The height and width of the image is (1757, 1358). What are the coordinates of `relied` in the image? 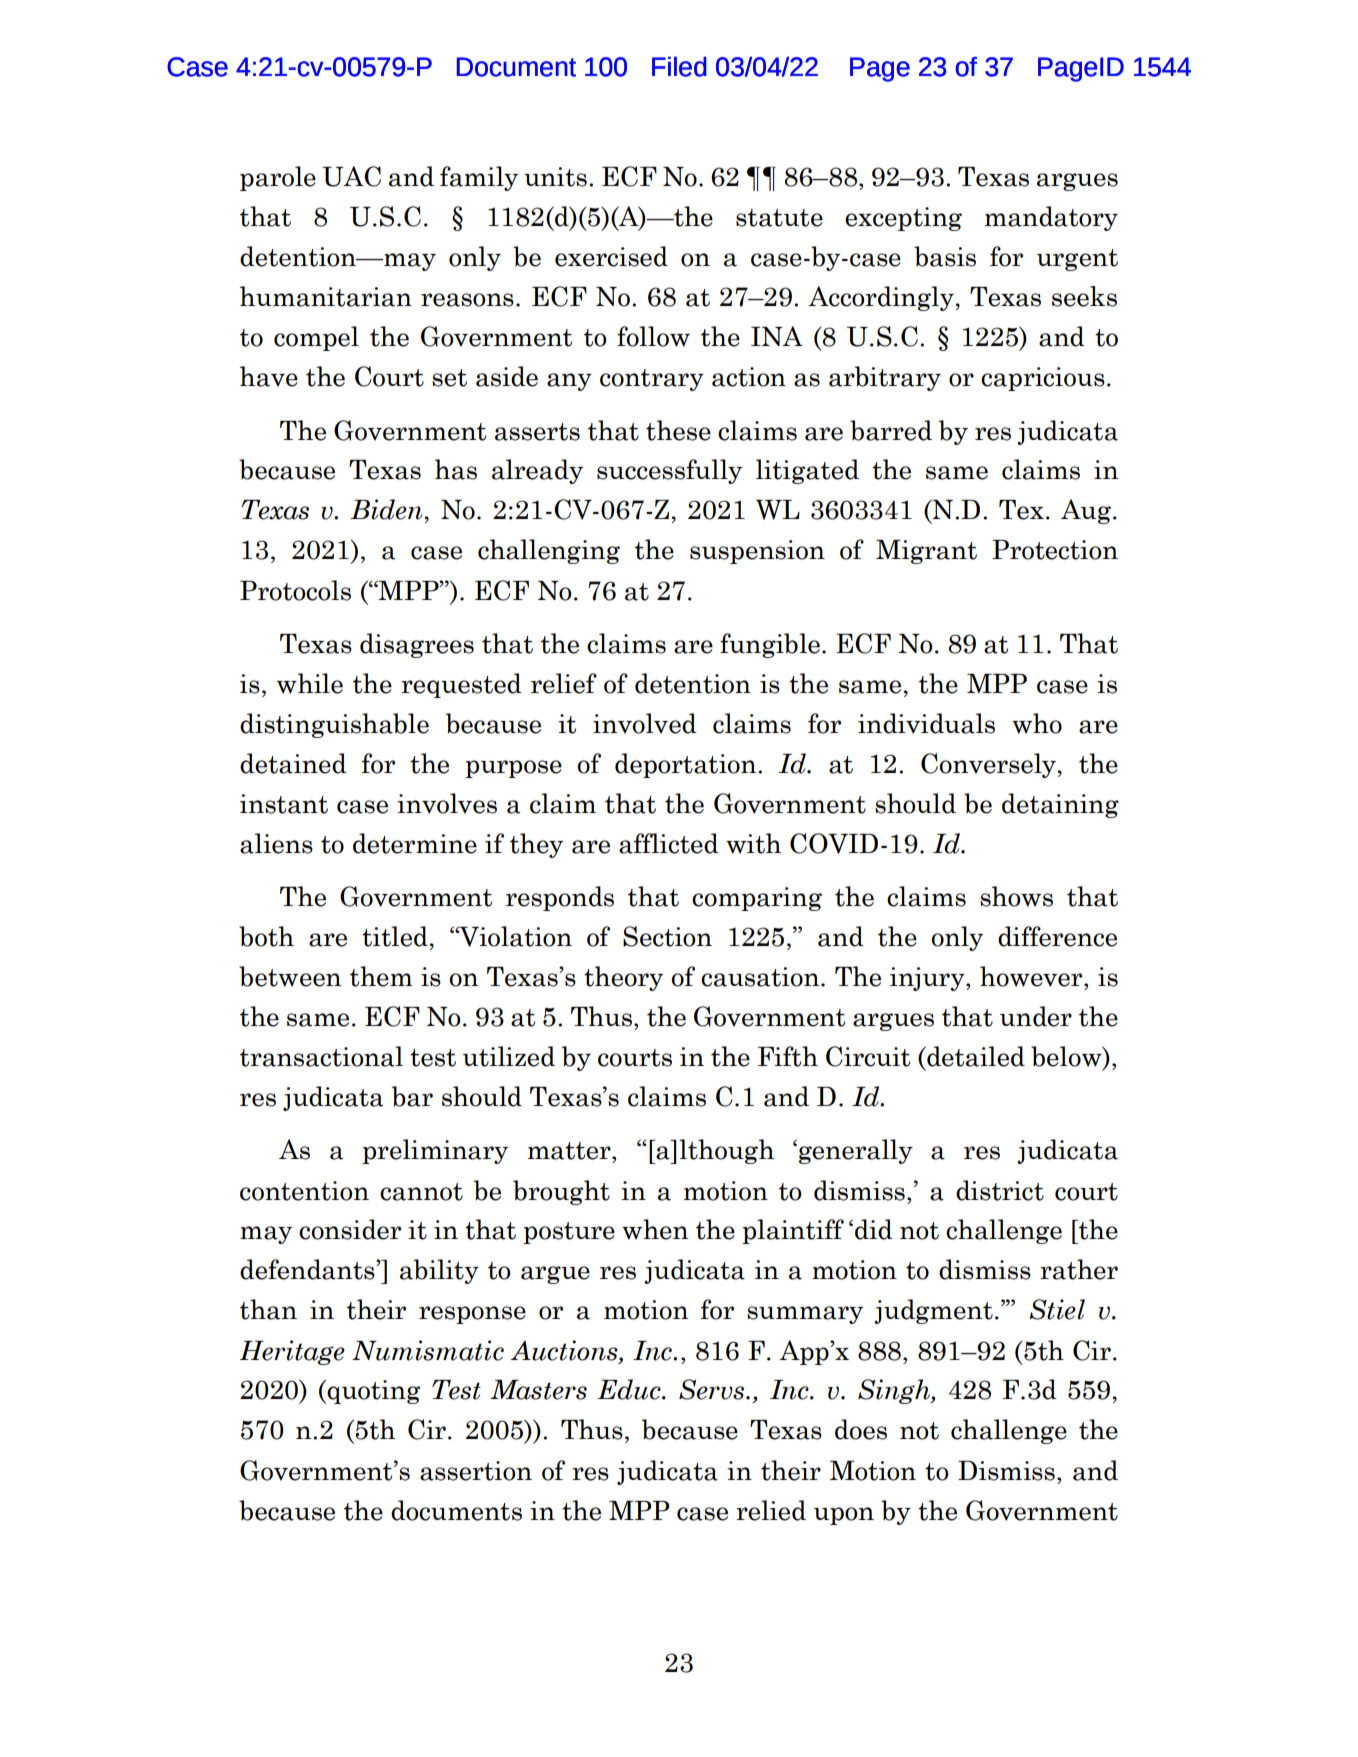 It's located at (771, 1510).
